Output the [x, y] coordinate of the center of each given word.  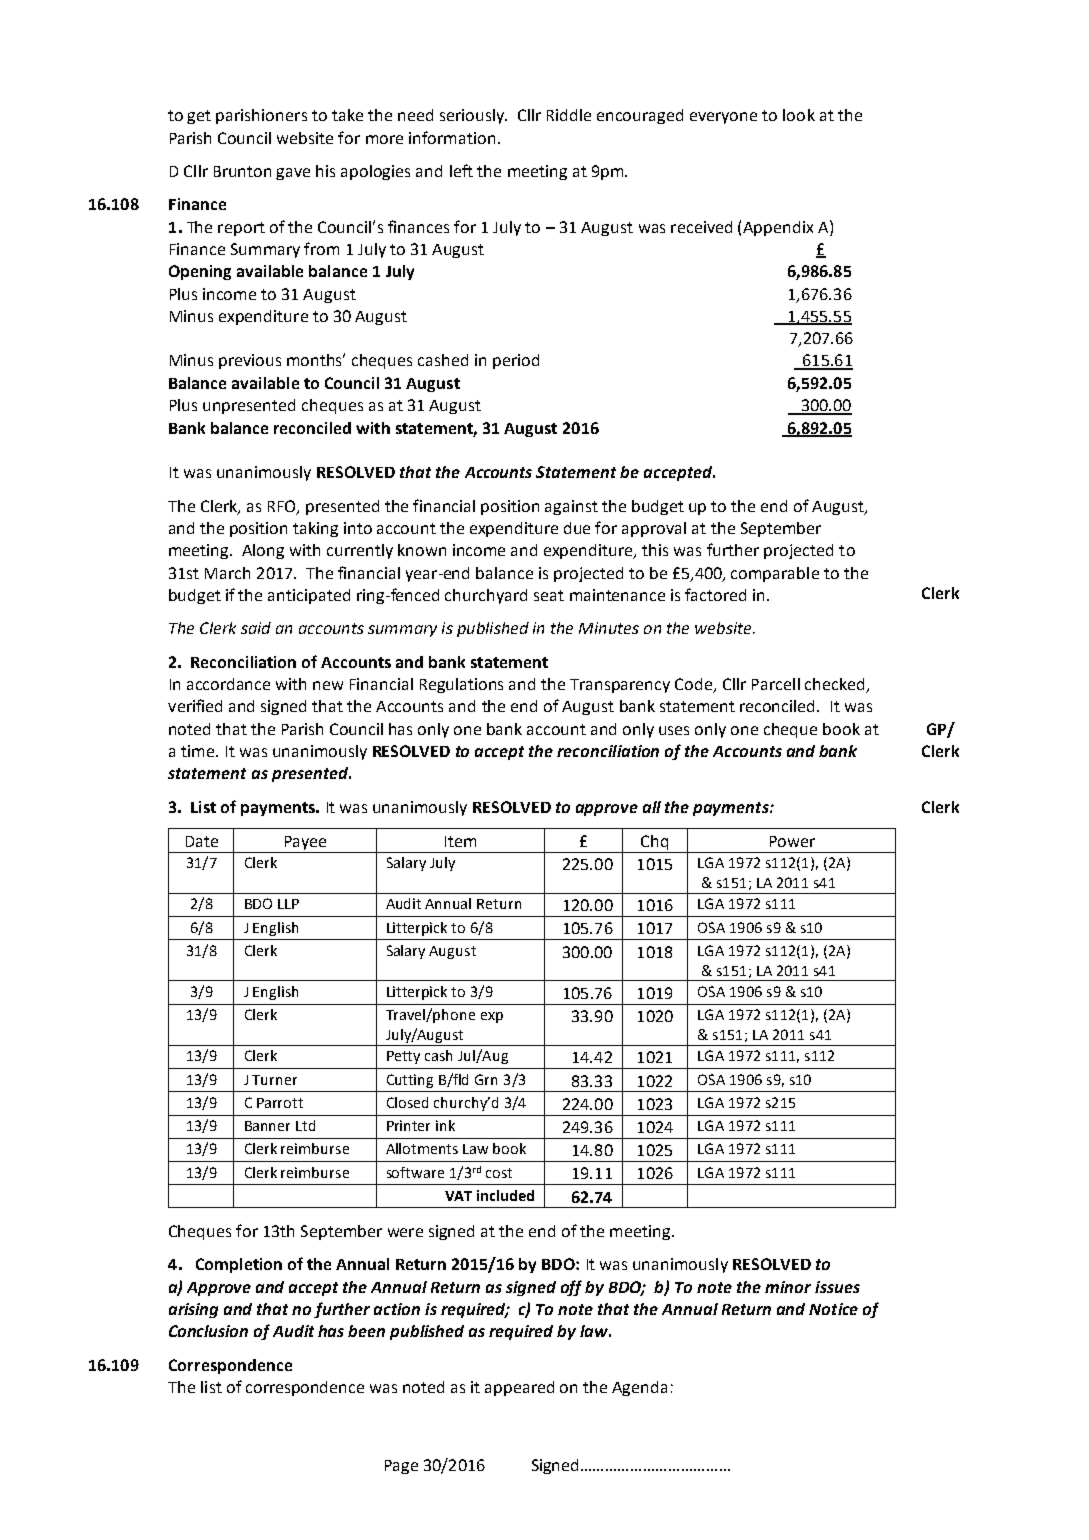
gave [293, 174]
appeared [519, 1388]
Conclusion [208, 1331]
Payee [305, 843]
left [461, 170]
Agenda [639, 1388]
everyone [723, 118]
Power [792, 841]
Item [460, 841]
